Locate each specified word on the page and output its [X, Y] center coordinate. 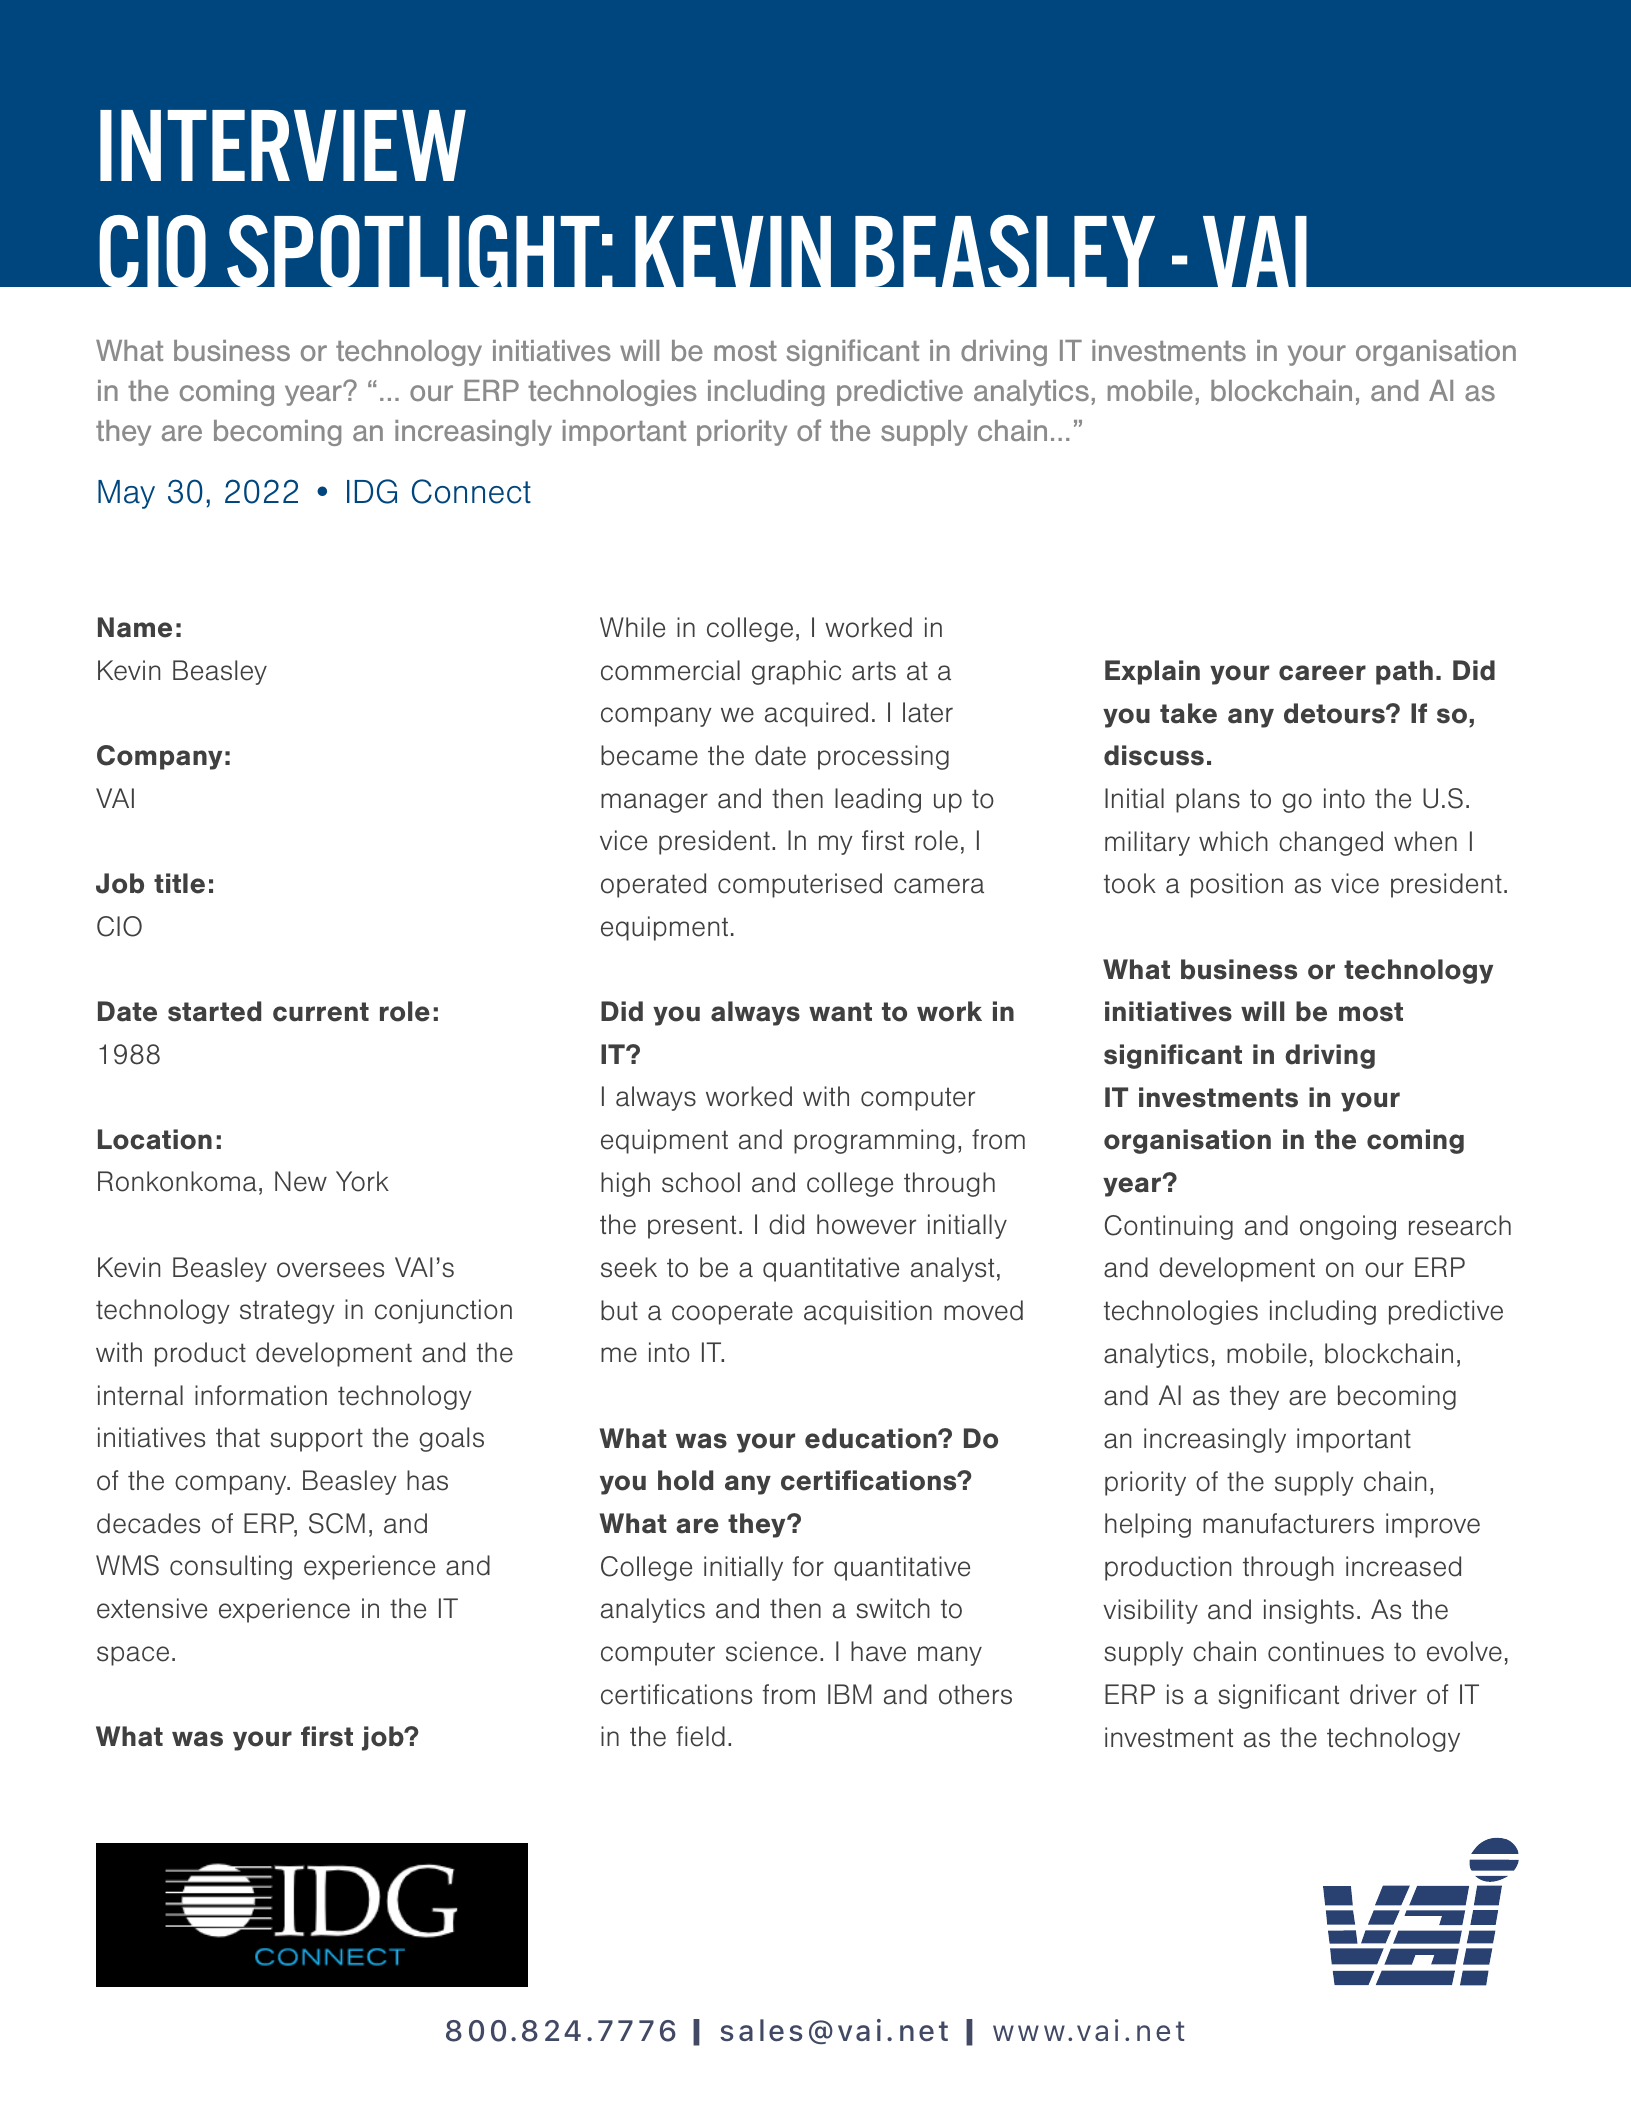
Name [135, 627]
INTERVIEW [283, 145]
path [1404, 672]
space [133, 1656]
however [866, 1224]
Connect [471, 491]
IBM [850, 1694]
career [1322, 673]
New [301, 1181]
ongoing [1348, 1227]
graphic [796, 672]
